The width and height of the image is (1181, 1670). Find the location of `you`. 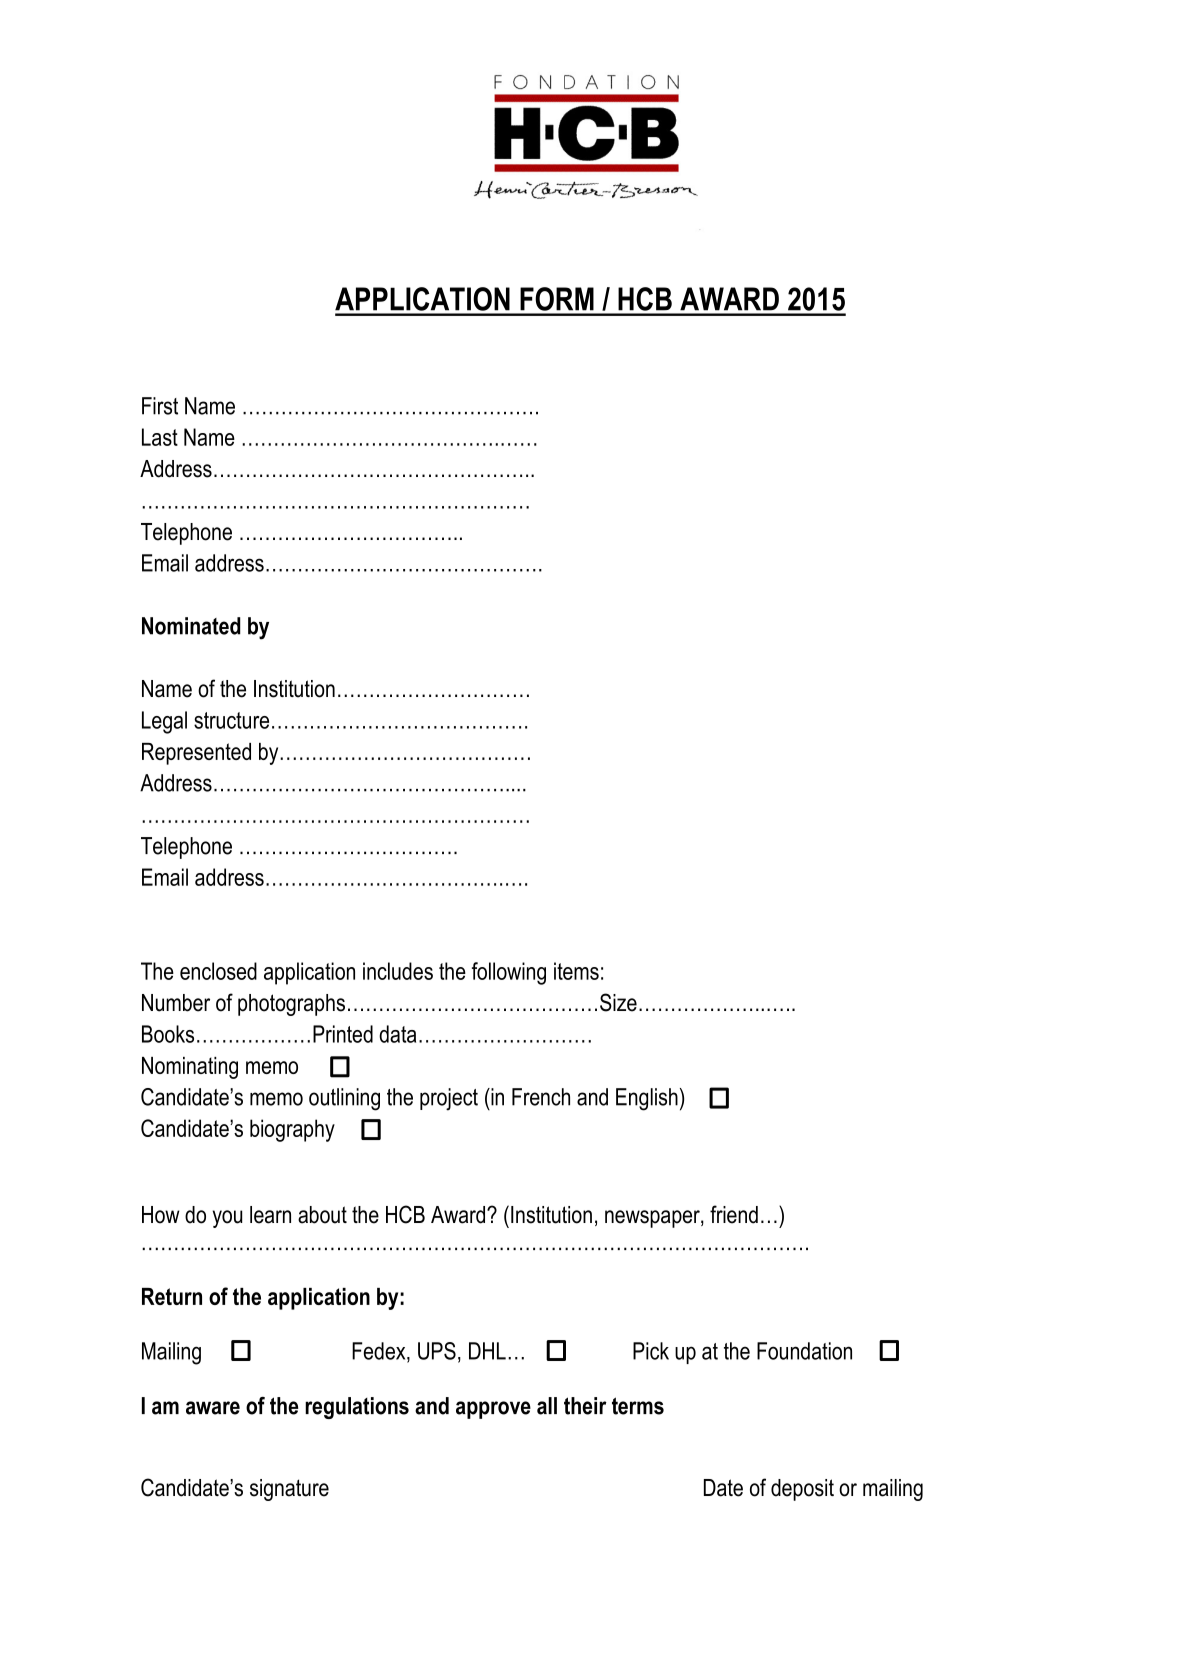

you is located at coordinates (227, 1219).
